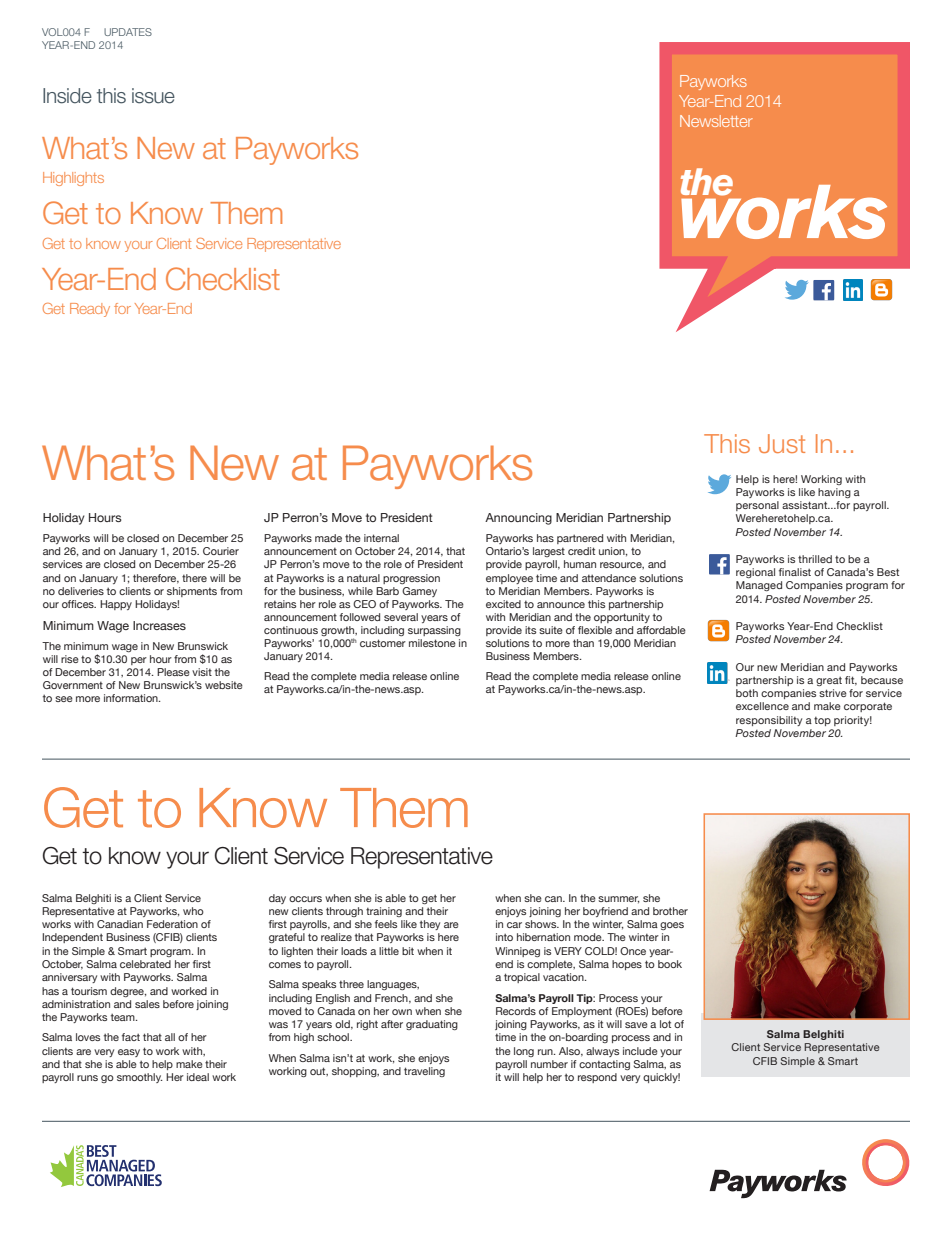 This screenshot has width=952, height=1233. What do you see at coordinates (769, 721) in the screenshot?
I see `responsibility` at bounding box center [769, 721].
